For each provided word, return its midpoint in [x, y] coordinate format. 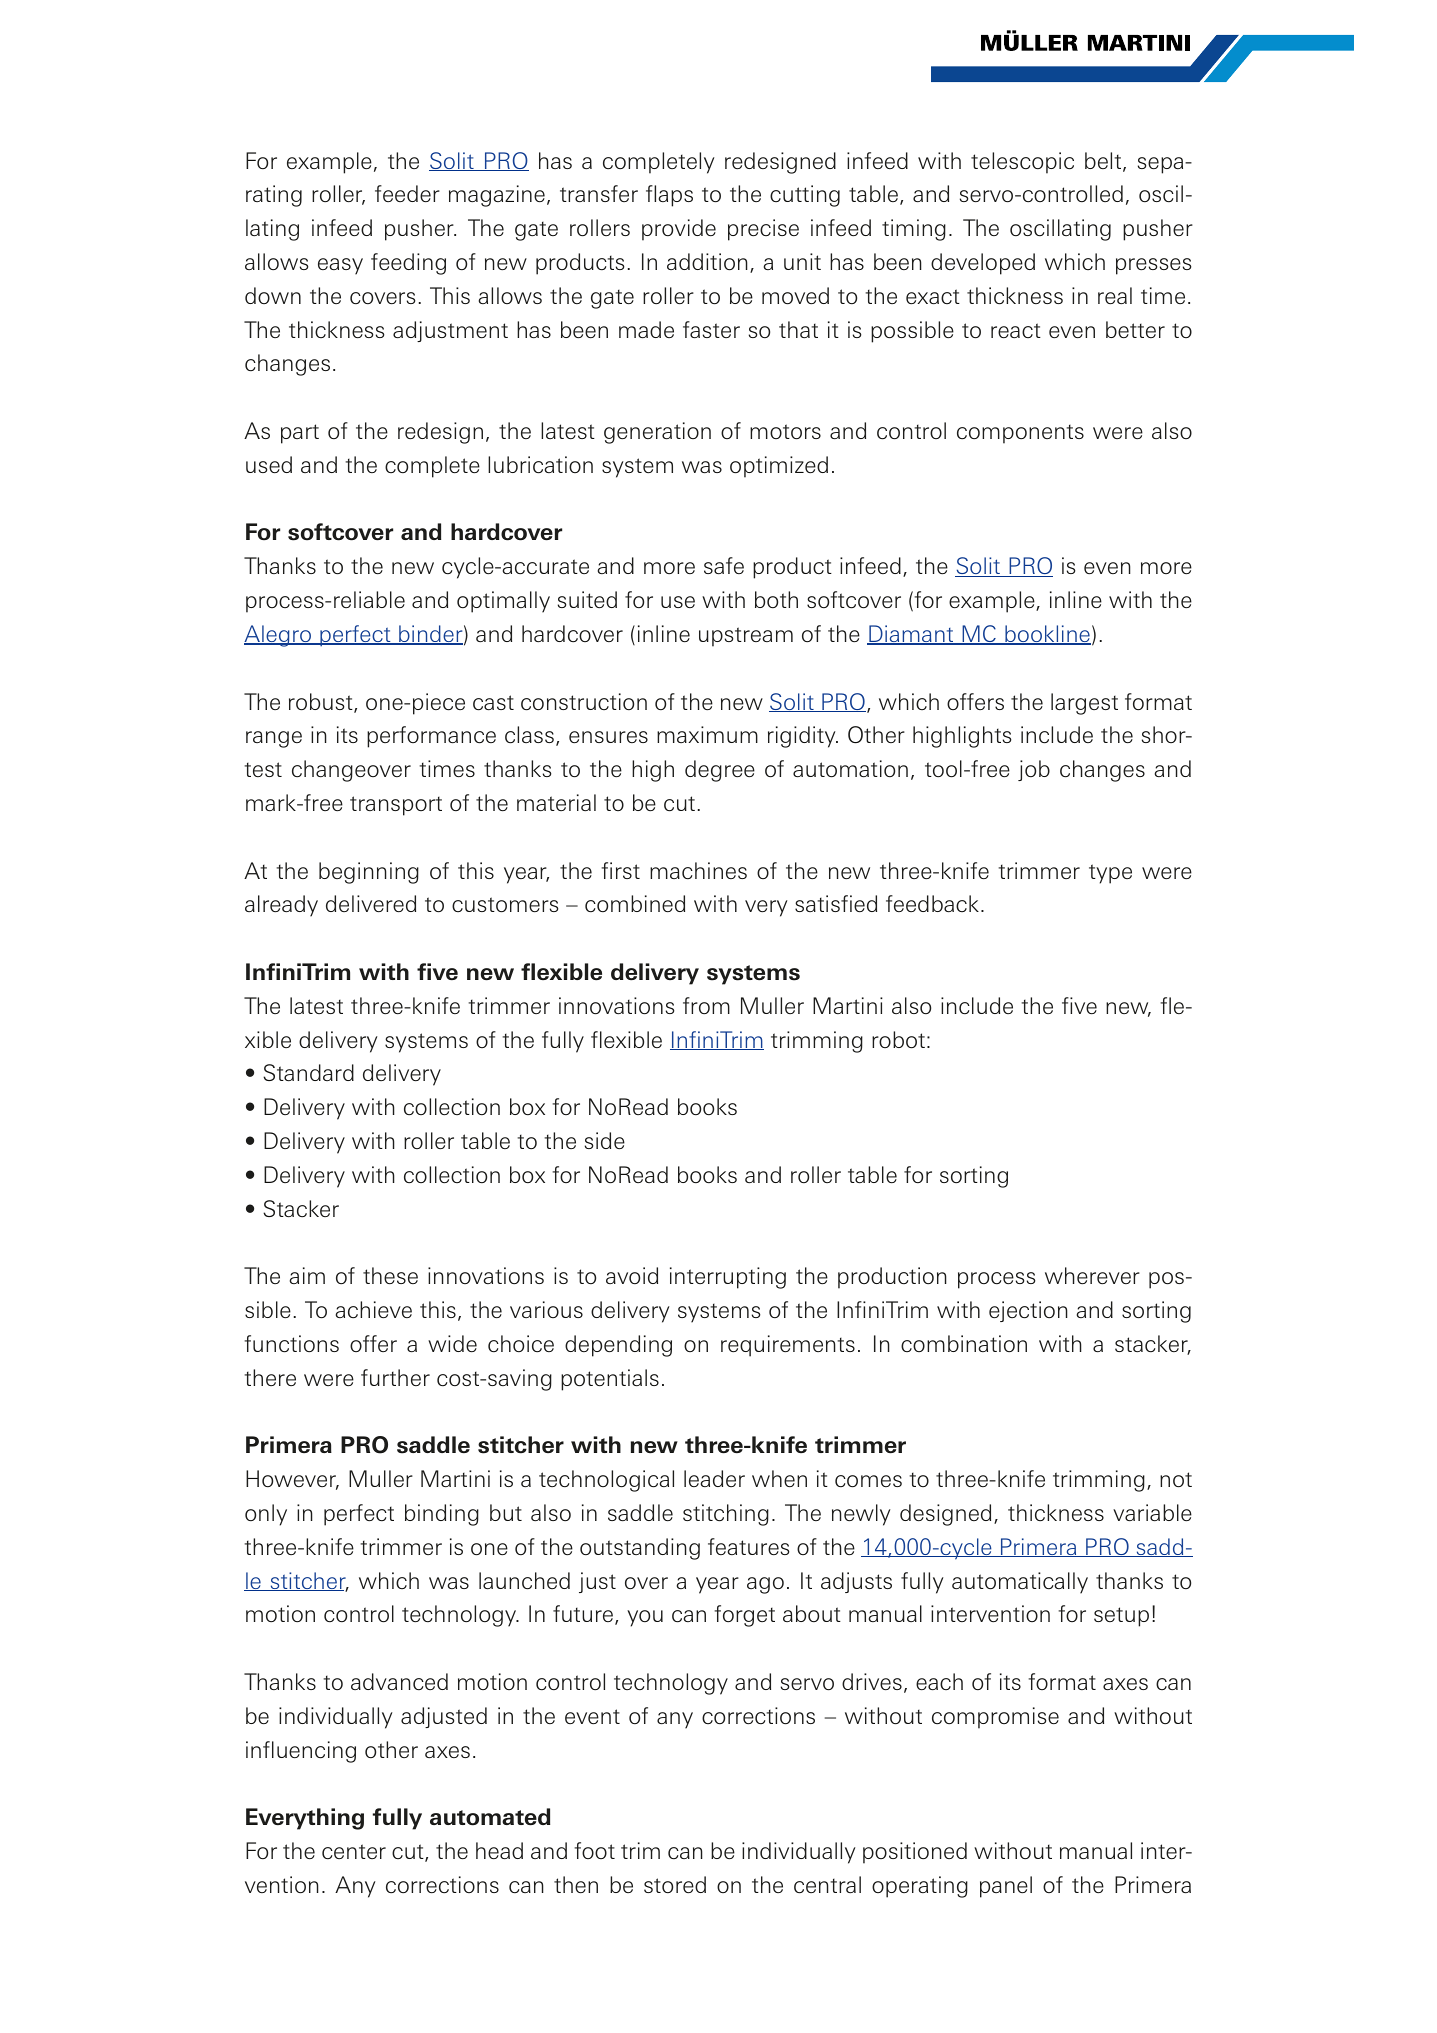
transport [396, 806]
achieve [374, 1309]
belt [1104, 162]
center [354, 1851]
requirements [788, 1346]
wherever [1092, 1275]
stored [675, 1884]
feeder [407, 193]
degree [720, 771]
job [1034, 770]
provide [679, 230]
